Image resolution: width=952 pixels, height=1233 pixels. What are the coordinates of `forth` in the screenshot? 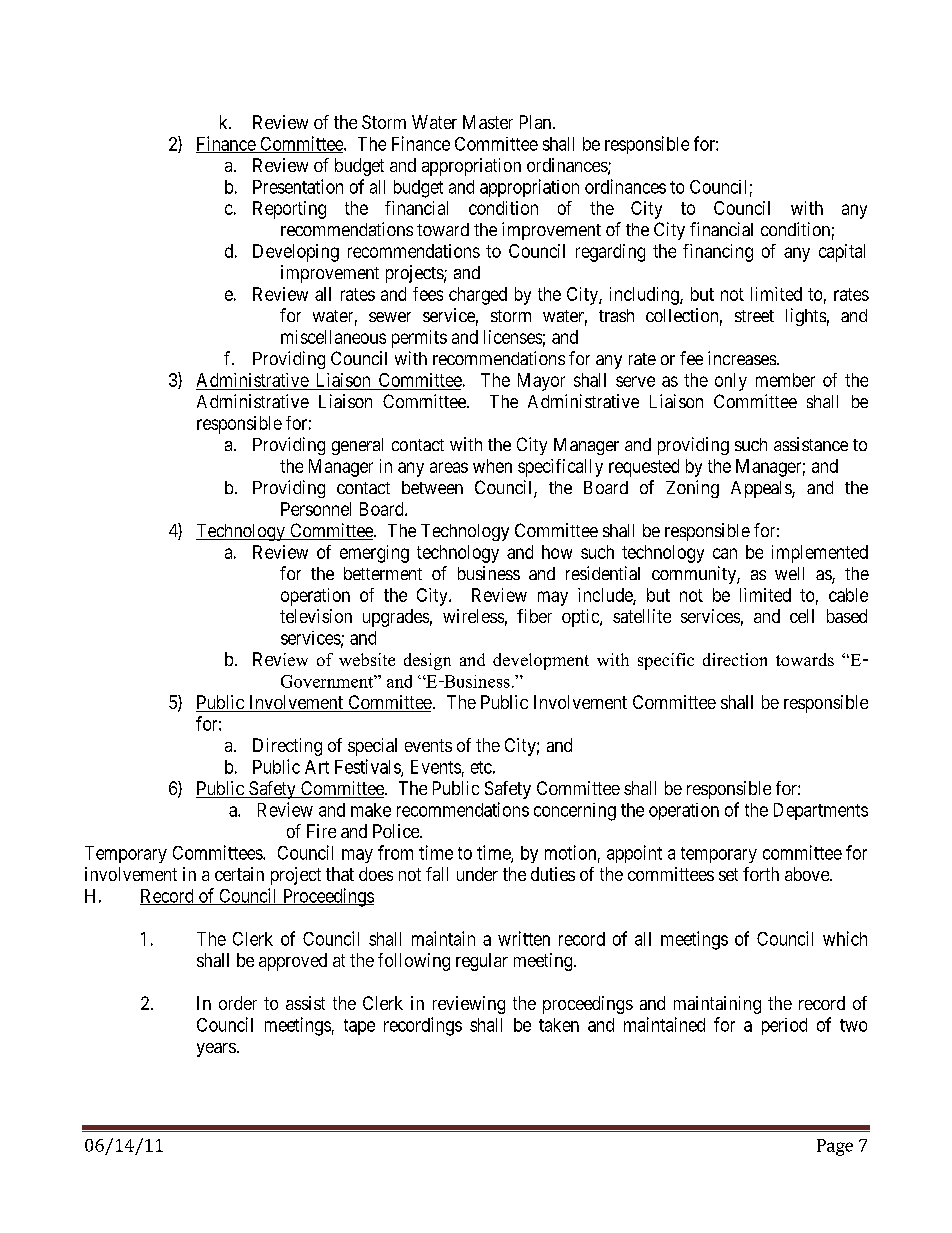 It's located at (761, 874).
